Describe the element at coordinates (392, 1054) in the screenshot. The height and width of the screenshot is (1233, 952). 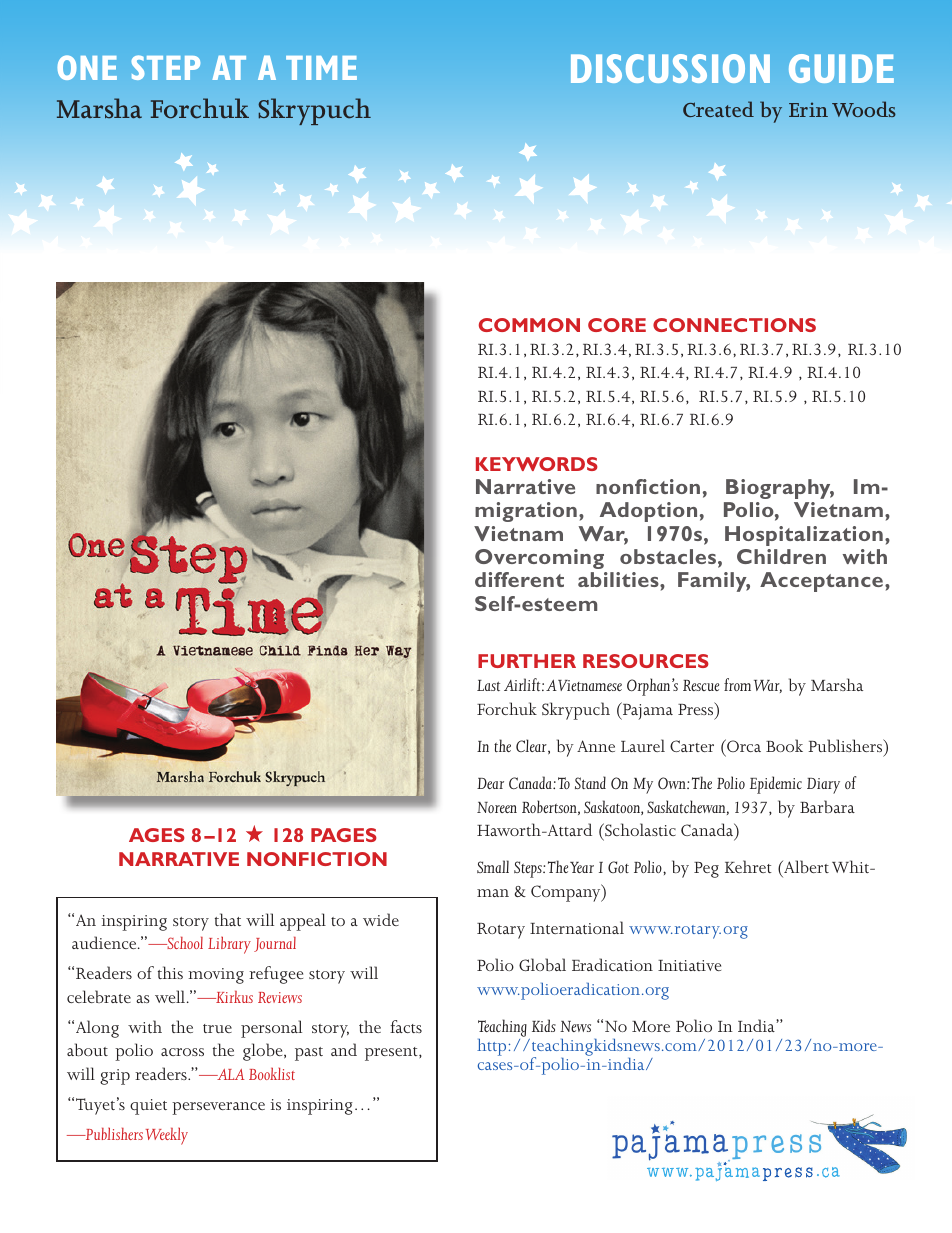
I see `present` at that location.
